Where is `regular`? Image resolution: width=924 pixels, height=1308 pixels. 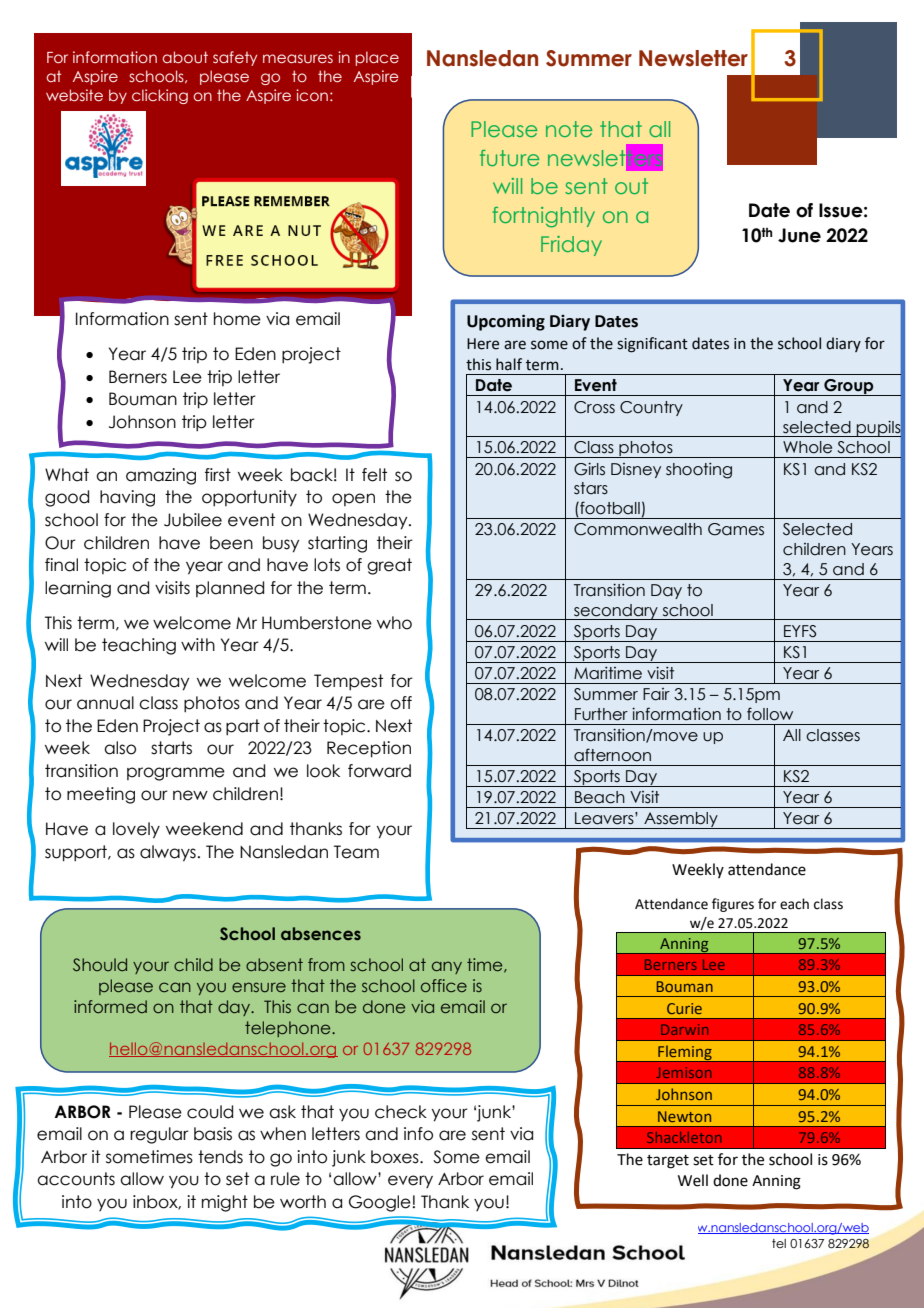 regular is located at coordinates (159, 1135).
